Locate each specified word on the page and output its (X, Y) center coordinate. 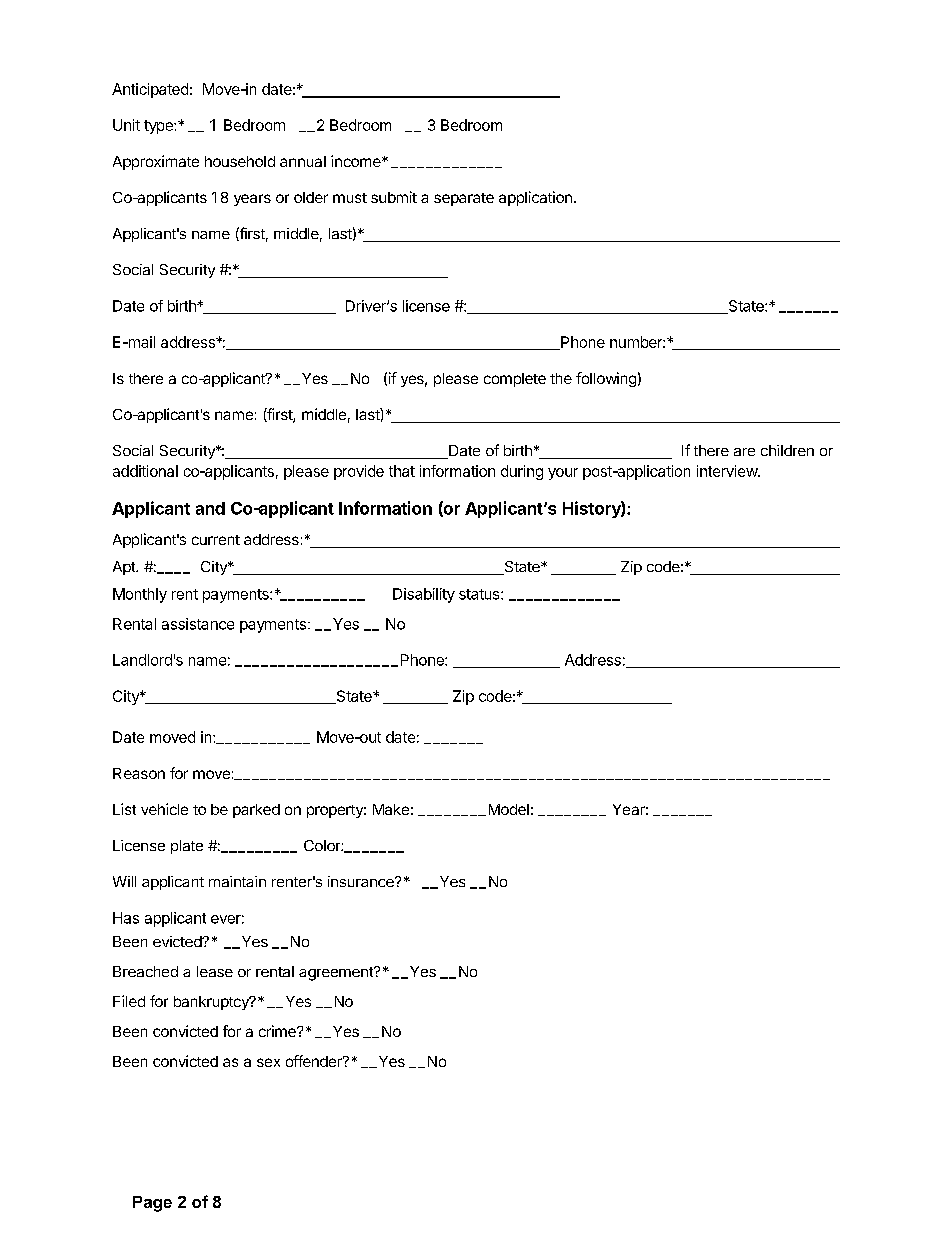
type (159, 127)
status (480, 594)
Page (152, 1204)
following (606, 379)
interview (728, 471)
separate (464, 199)
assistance (198, 624)
